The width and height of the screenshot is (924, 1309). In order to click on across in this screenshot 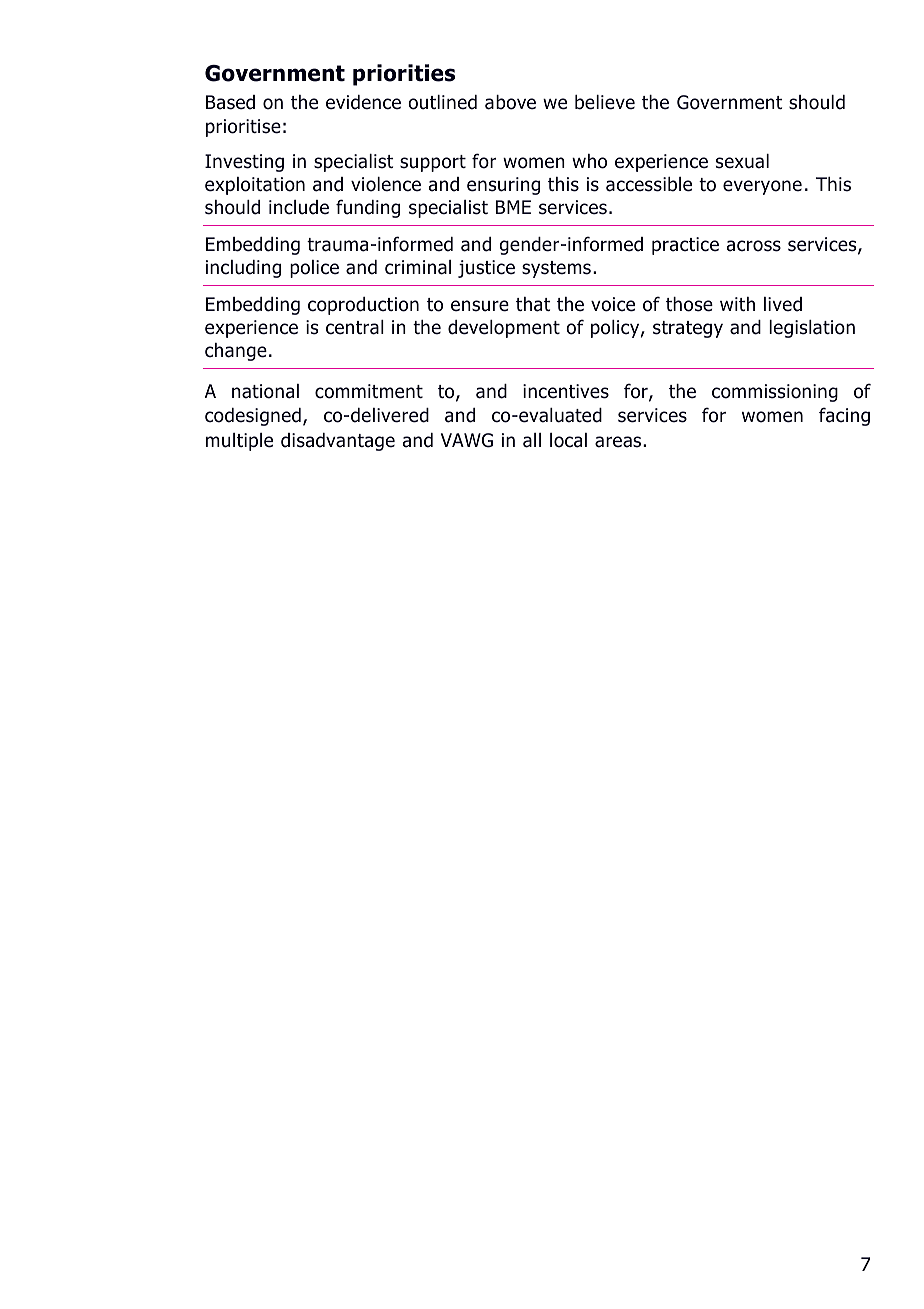, I will do `click(754, 246)`.
